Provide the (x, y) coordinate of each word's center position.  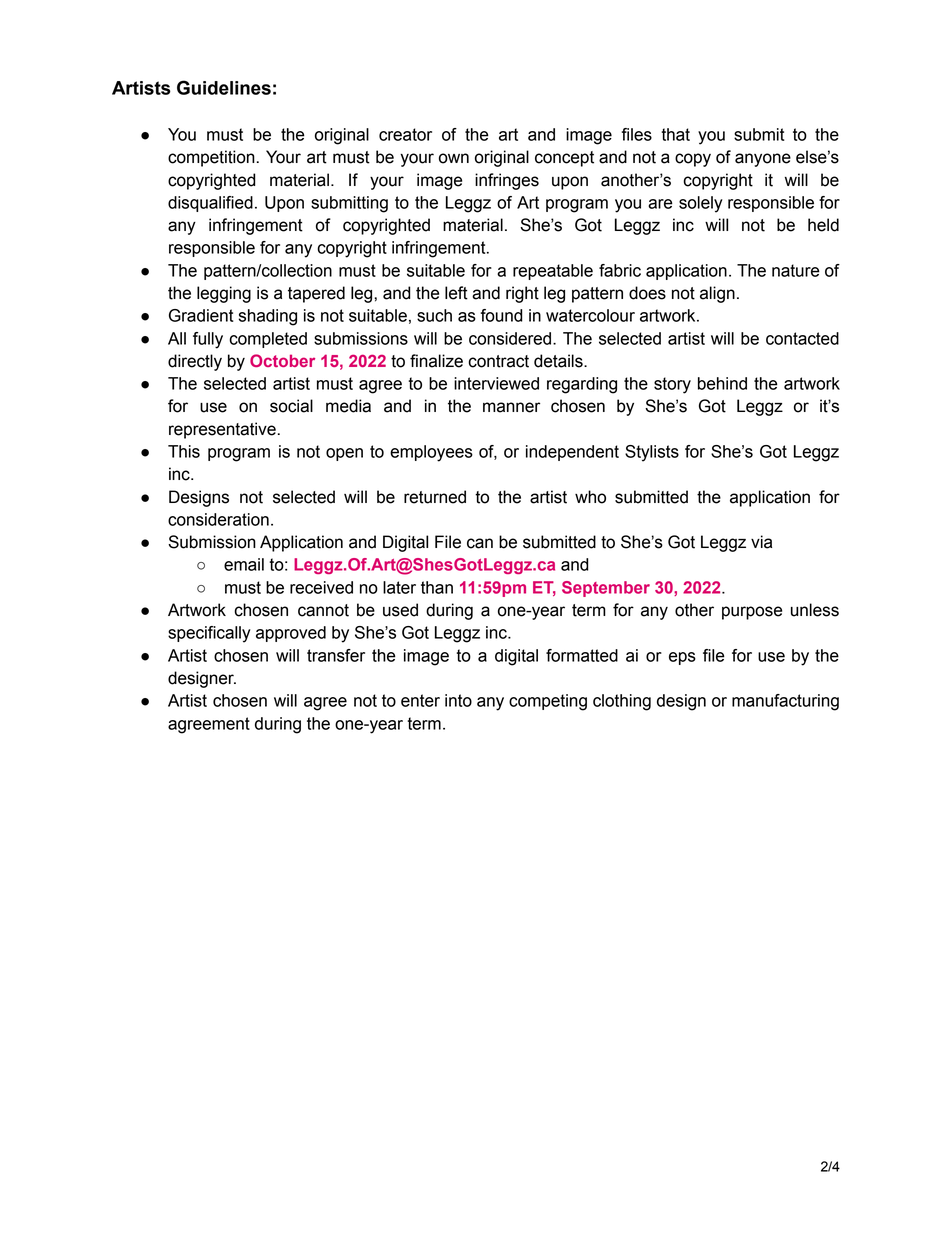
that (675, 134)
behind (722, 383)
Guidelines (224, 87)
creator (405, 134)
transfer (336, 655)
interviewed (496, 383)
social (291, 406)
